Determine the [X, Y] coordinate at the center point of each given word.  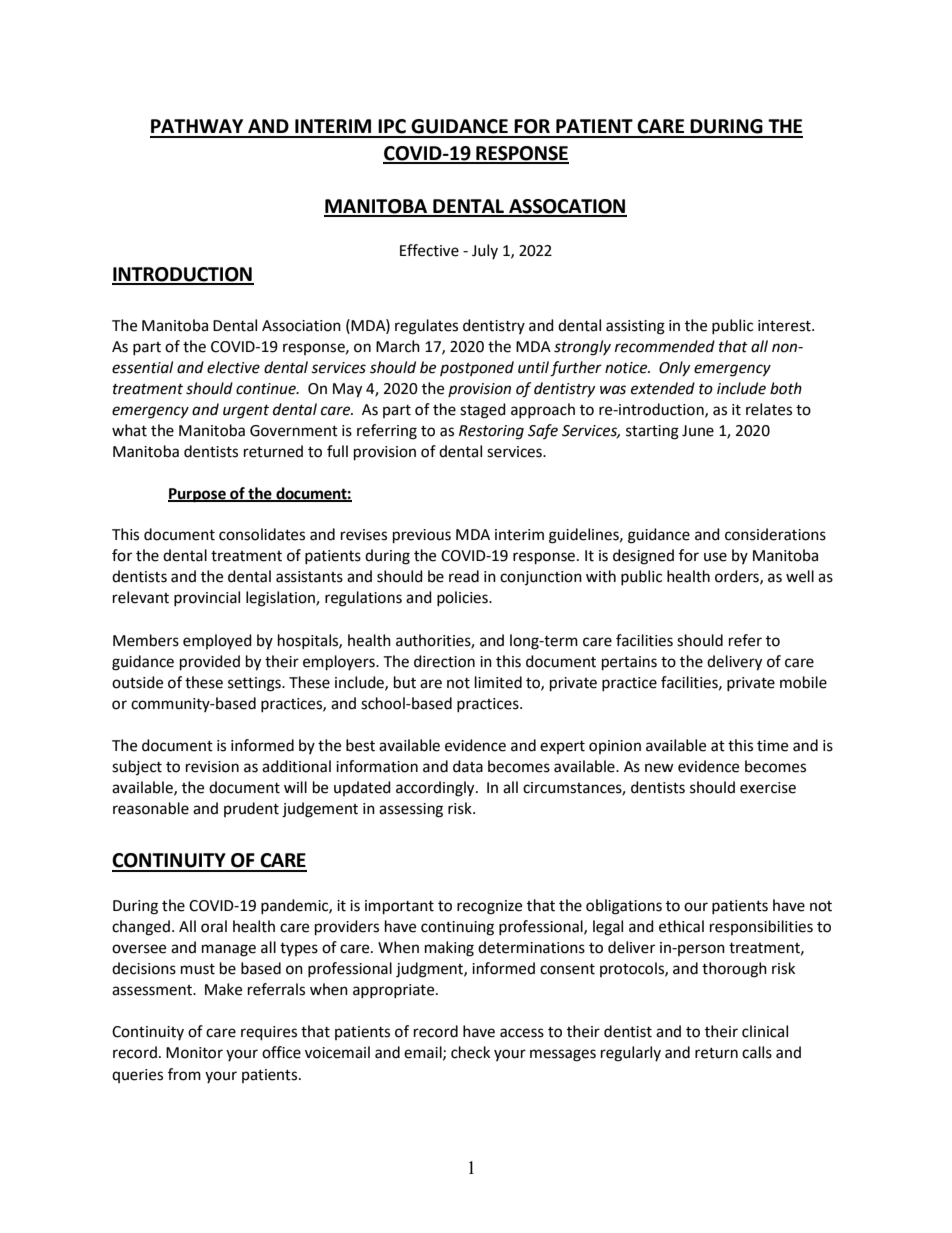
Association [301, 326]
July [485, 251]
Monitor [194, 1053]
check [470, 1052]
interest [785, 326]
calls [757, 1052]
